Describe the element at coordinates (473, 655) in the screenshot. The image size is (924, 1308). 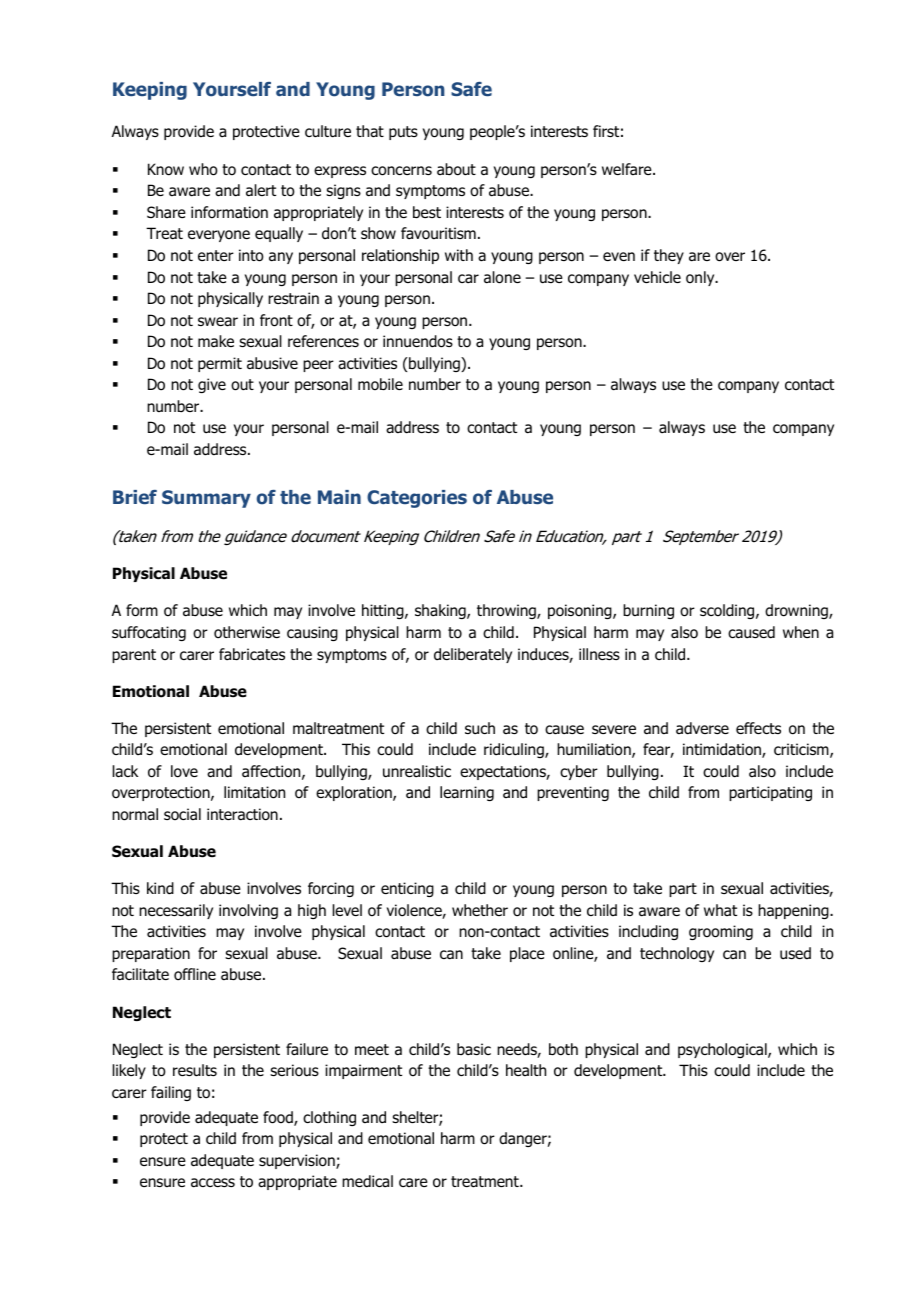
I see `deliberately` at that location.
